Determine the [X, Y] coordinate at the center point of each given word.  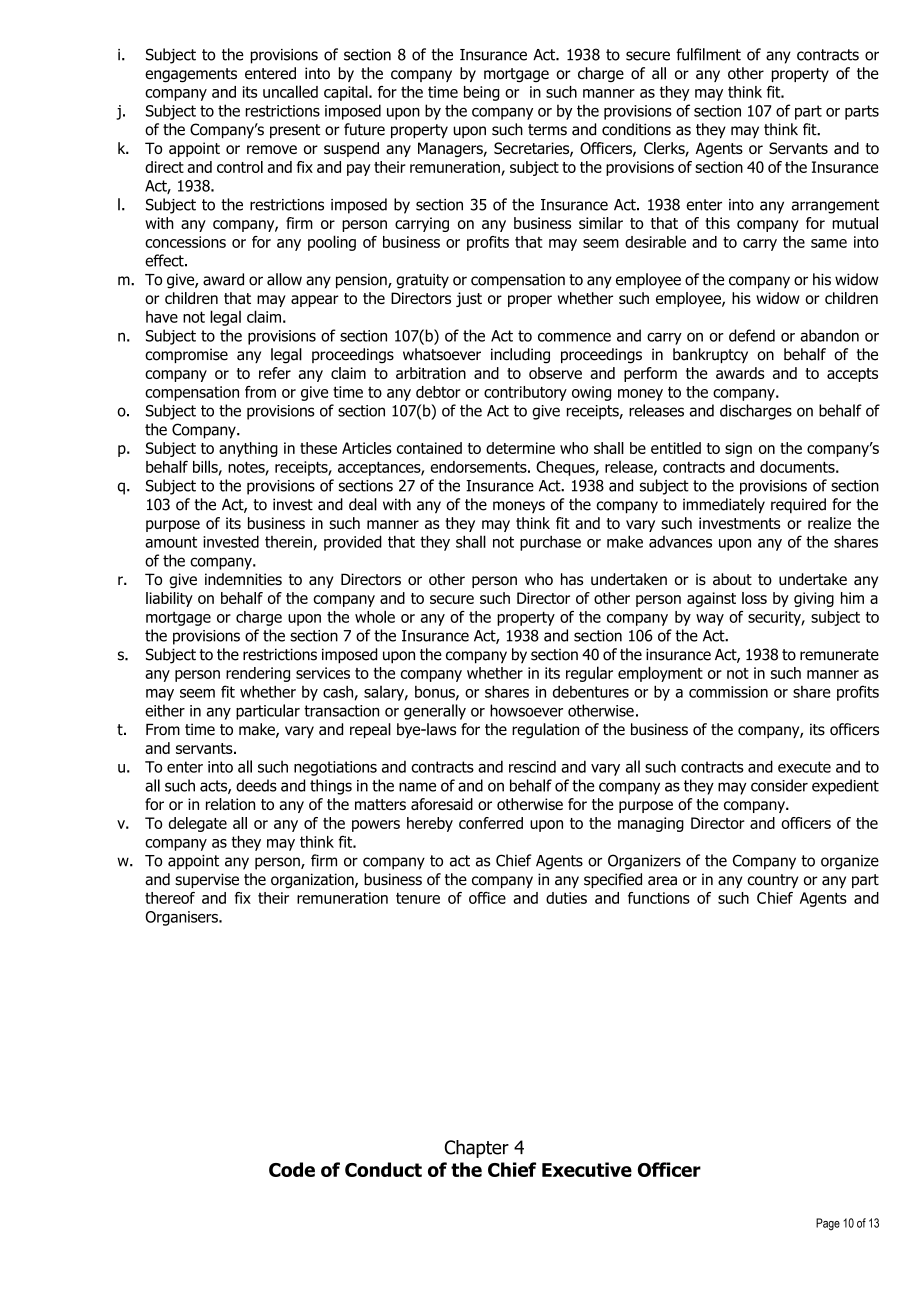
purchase [550, 543]
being [482, 93]
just [469, 299]
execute [804, 767]
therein [288, 542]
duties [566, 898]
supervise [207, 880]
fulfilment [708, 54]
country [773, 881]
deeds [256, 785]
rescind [532, 766]
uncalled [290, 91]
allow [284, 279]
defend [752, 335]
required [798, 505]
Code [292, 1169]
